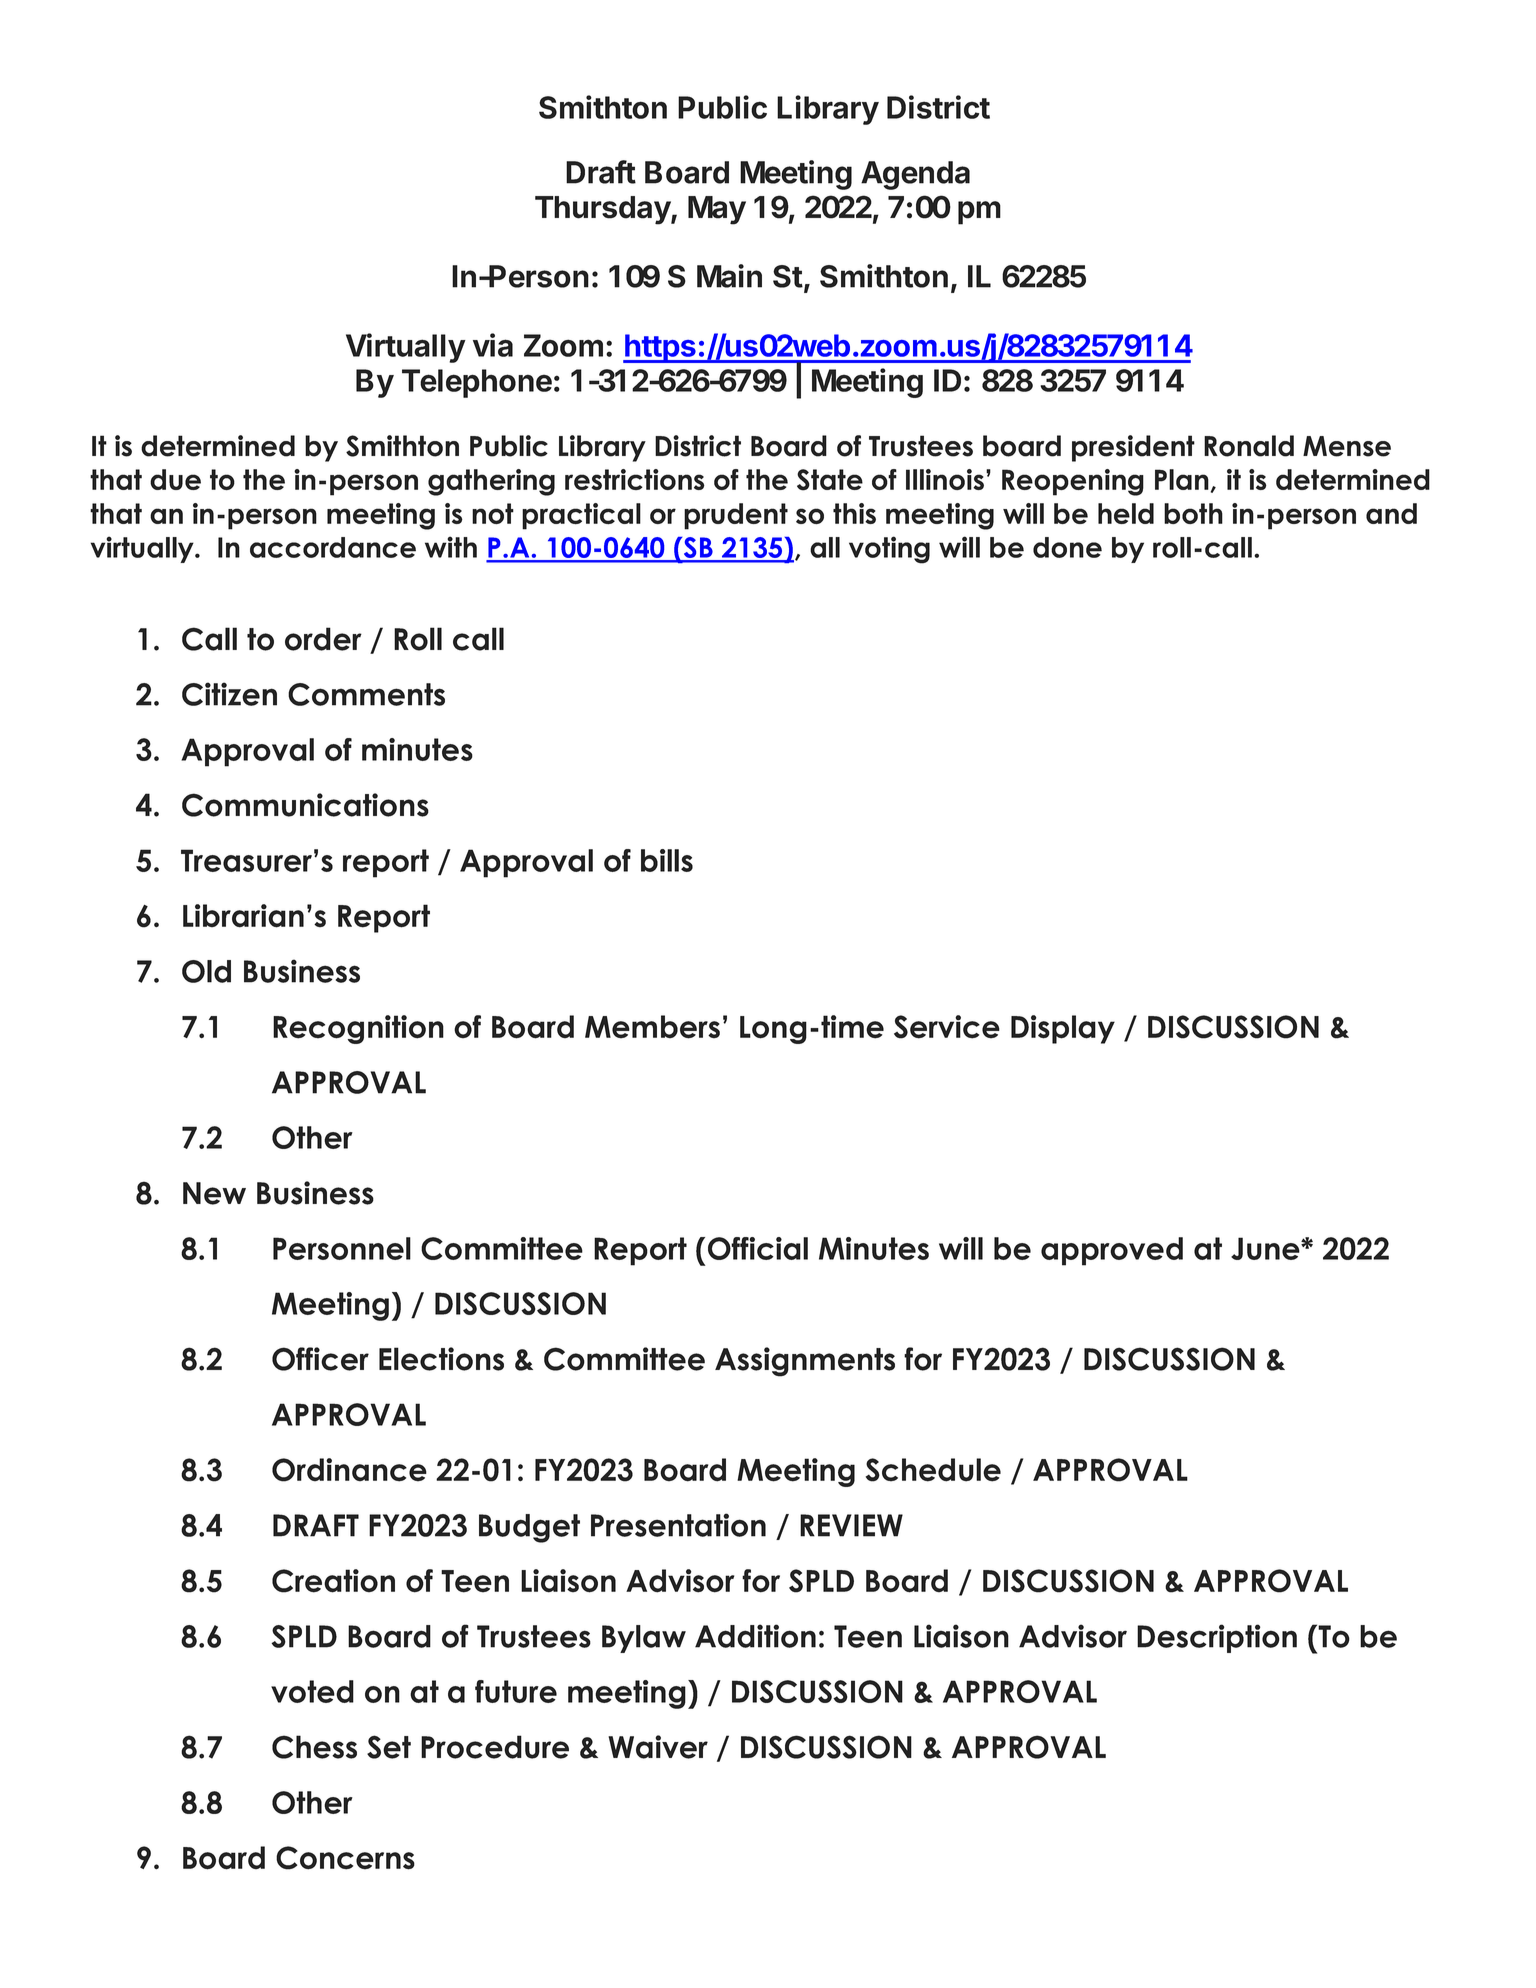 The height and width of the document is (1988, 1536). What do you see at coordinates (658, 1747) in the document?
I see `Waiver` at bounding box center [658, 1747].
